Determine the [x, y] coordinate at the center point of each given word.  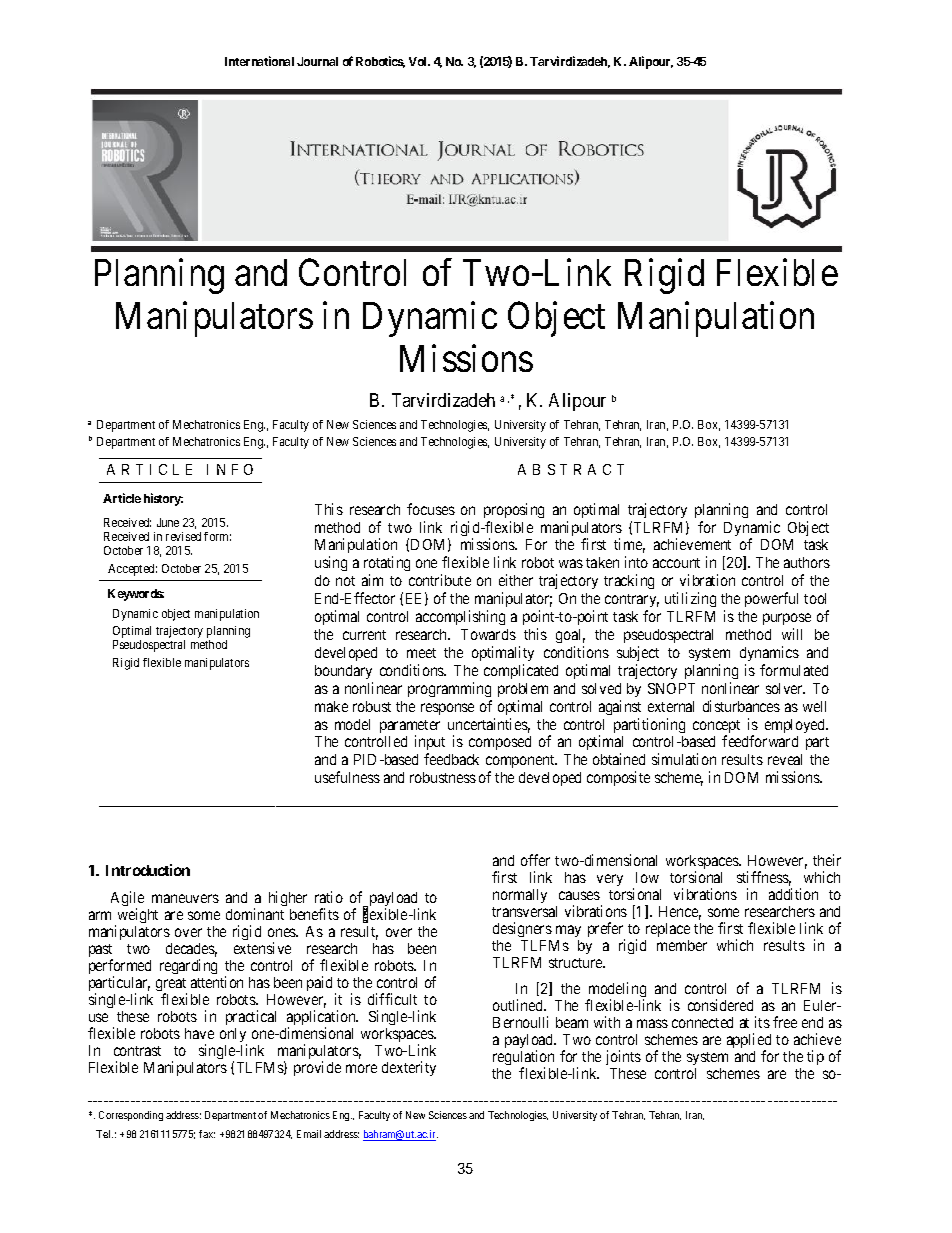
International [259, 61]
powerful [771, 599]
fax [207, 1134]
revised [183, 536]
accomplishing [460, 617]
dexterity [409, 1068]
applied [749, 1042]
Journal [317, 61]
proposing [514, 510]
